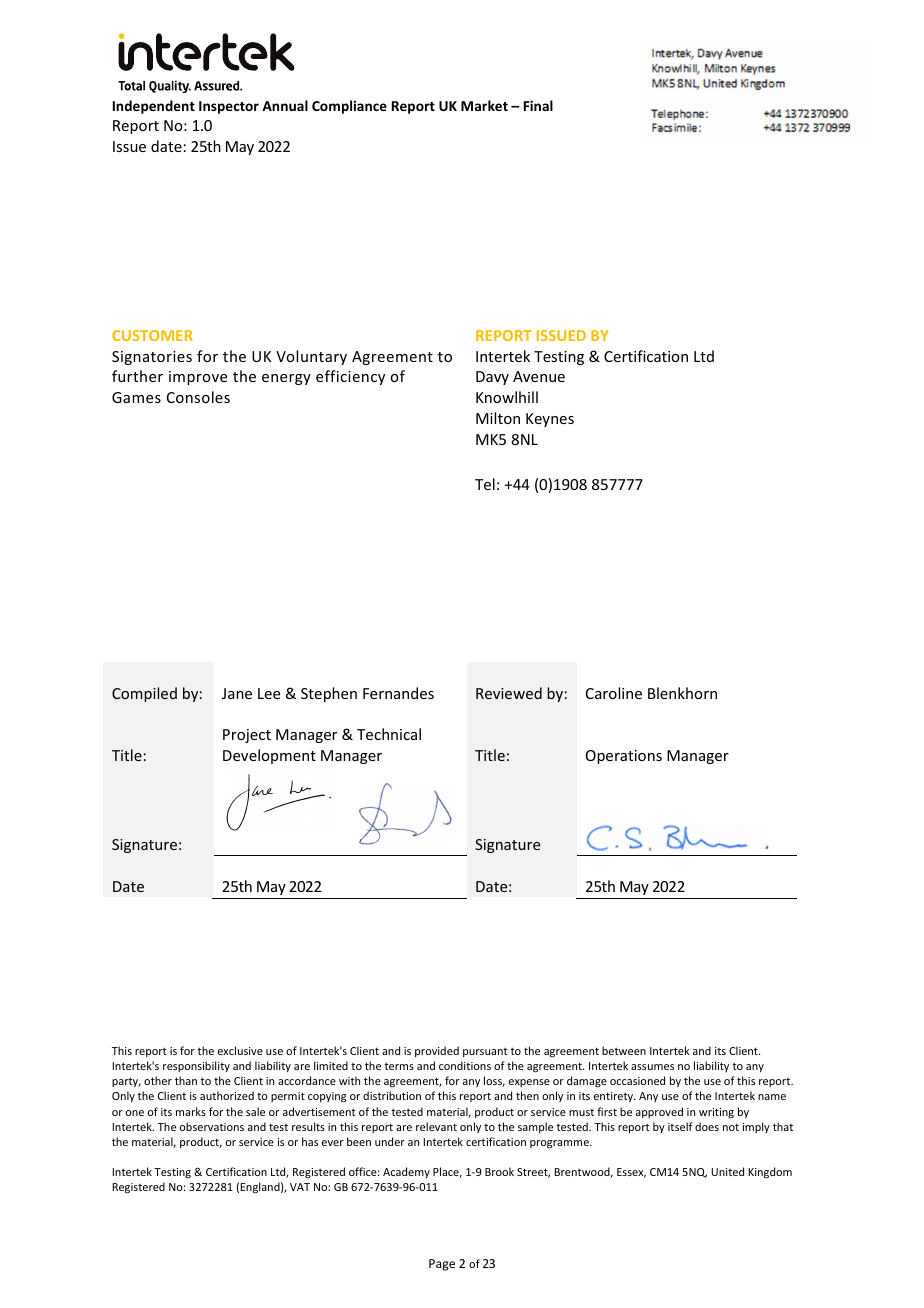 This page has width=924, height=1308. I want to click on Page, so click(442, 1265).
